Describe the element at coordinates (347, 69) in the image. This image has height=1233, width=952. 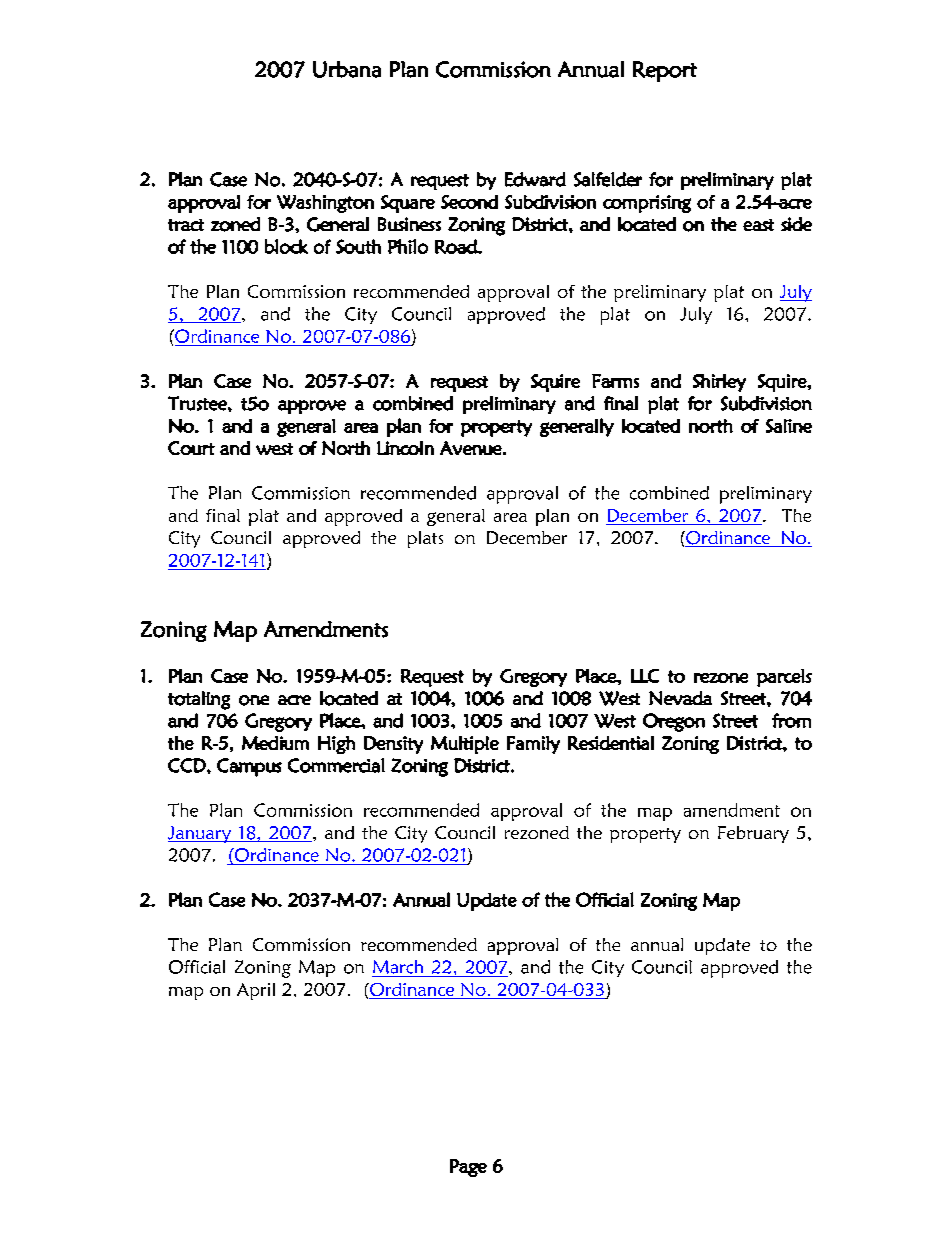
I see `Urbana` at that location.
